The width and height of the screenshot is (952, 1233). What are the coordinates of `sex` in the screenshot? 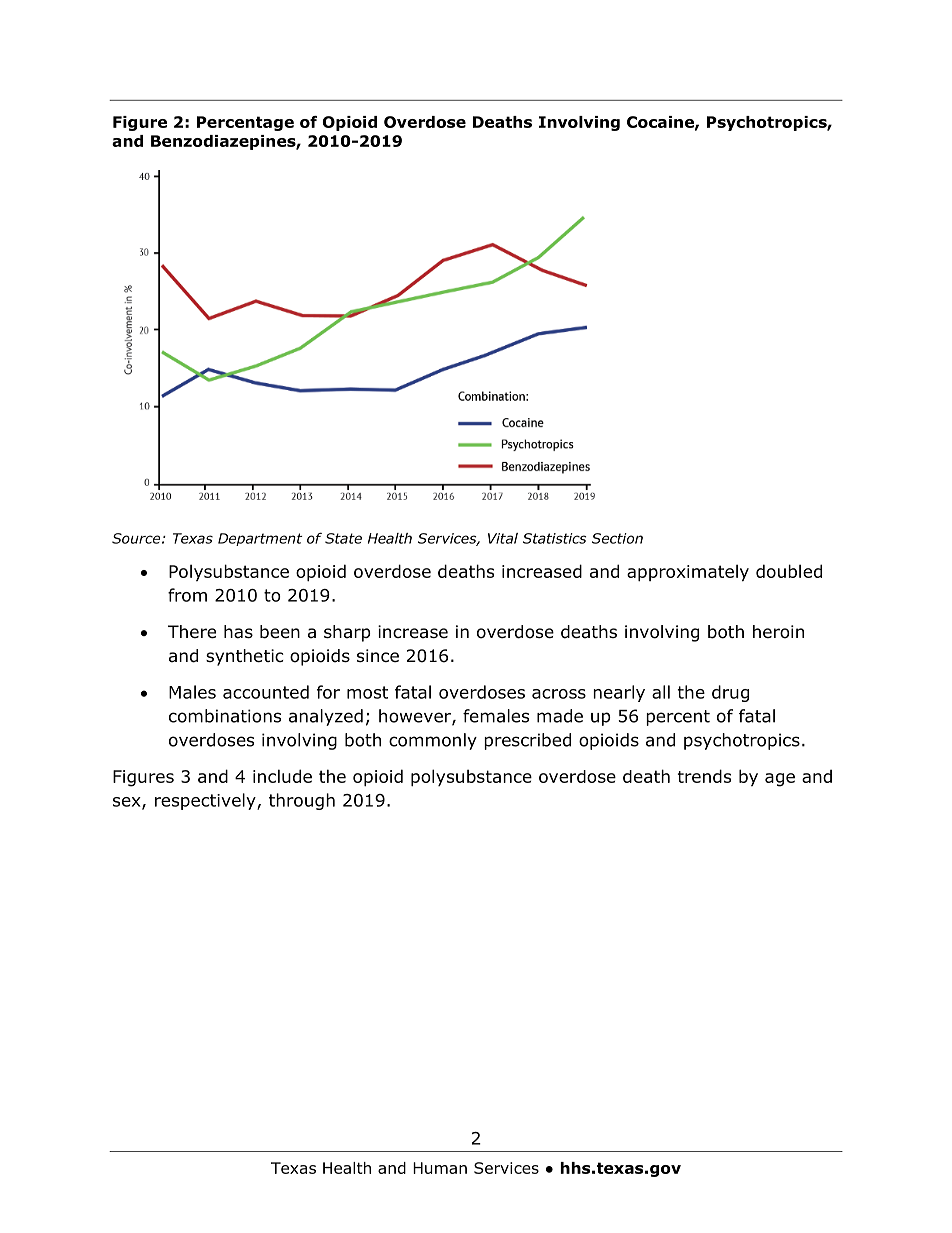 It's located at (128, 803).
